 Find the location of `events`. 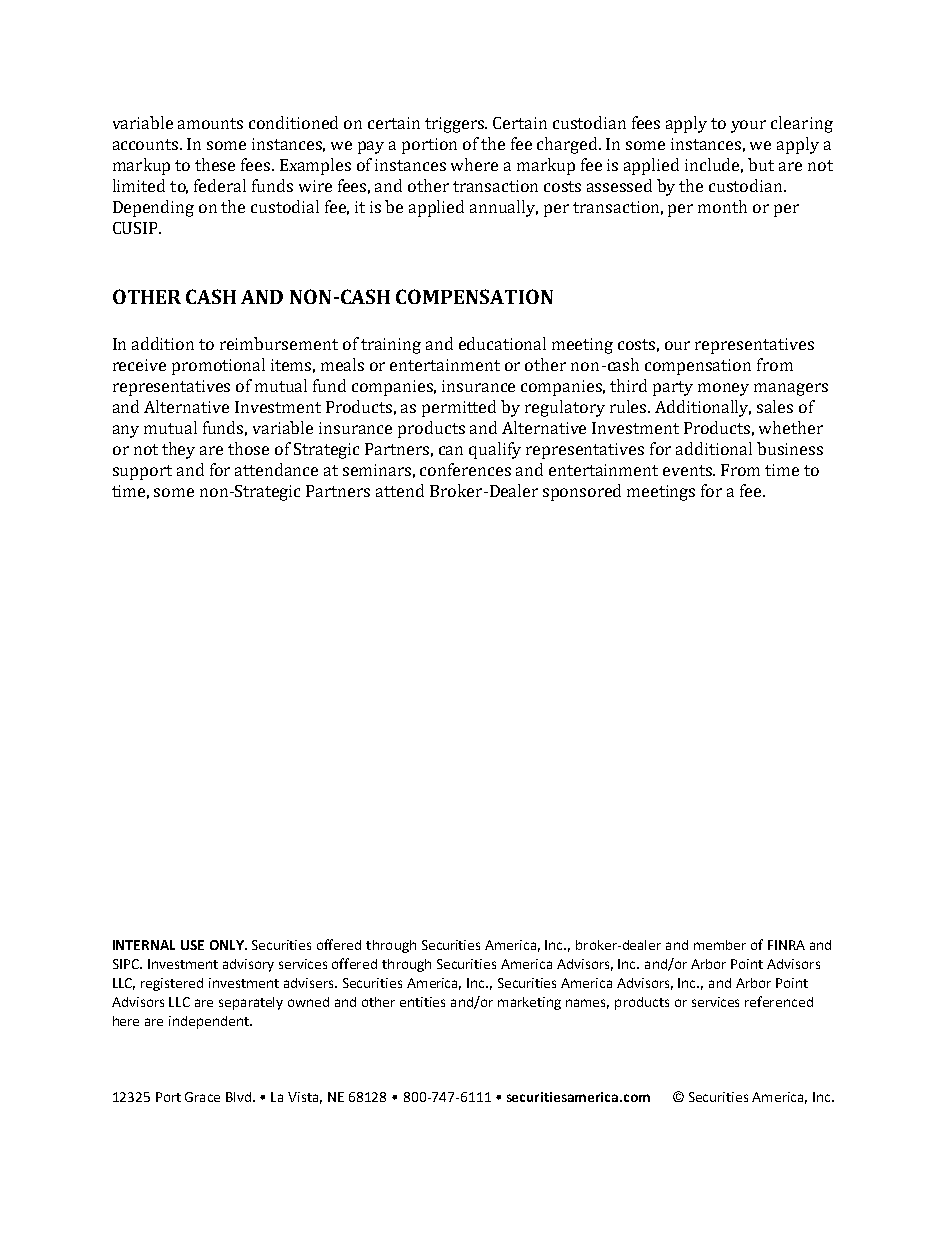

events is located at coordinates (689, 470).
